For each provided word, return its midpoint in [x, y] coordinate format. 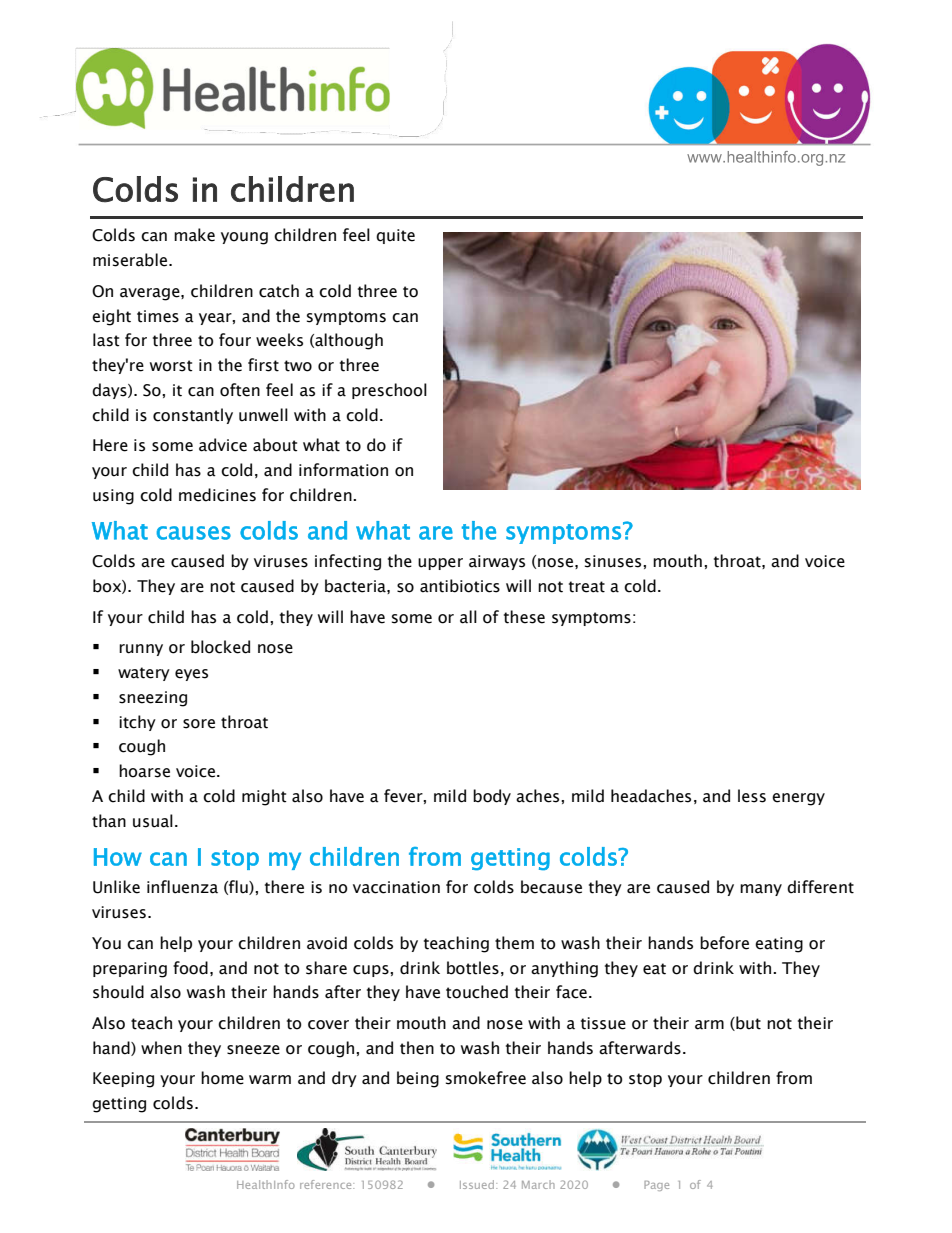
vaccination [396, 887]
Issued [478, 1184]
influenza [182, 887]
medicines [217, 495]
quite [395, 236]
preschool [389, 391]
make [194, 235]
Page [656, 1186]
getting [119, 1105]
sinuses [614, 561]
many [761, 890]
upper [440, 564]
